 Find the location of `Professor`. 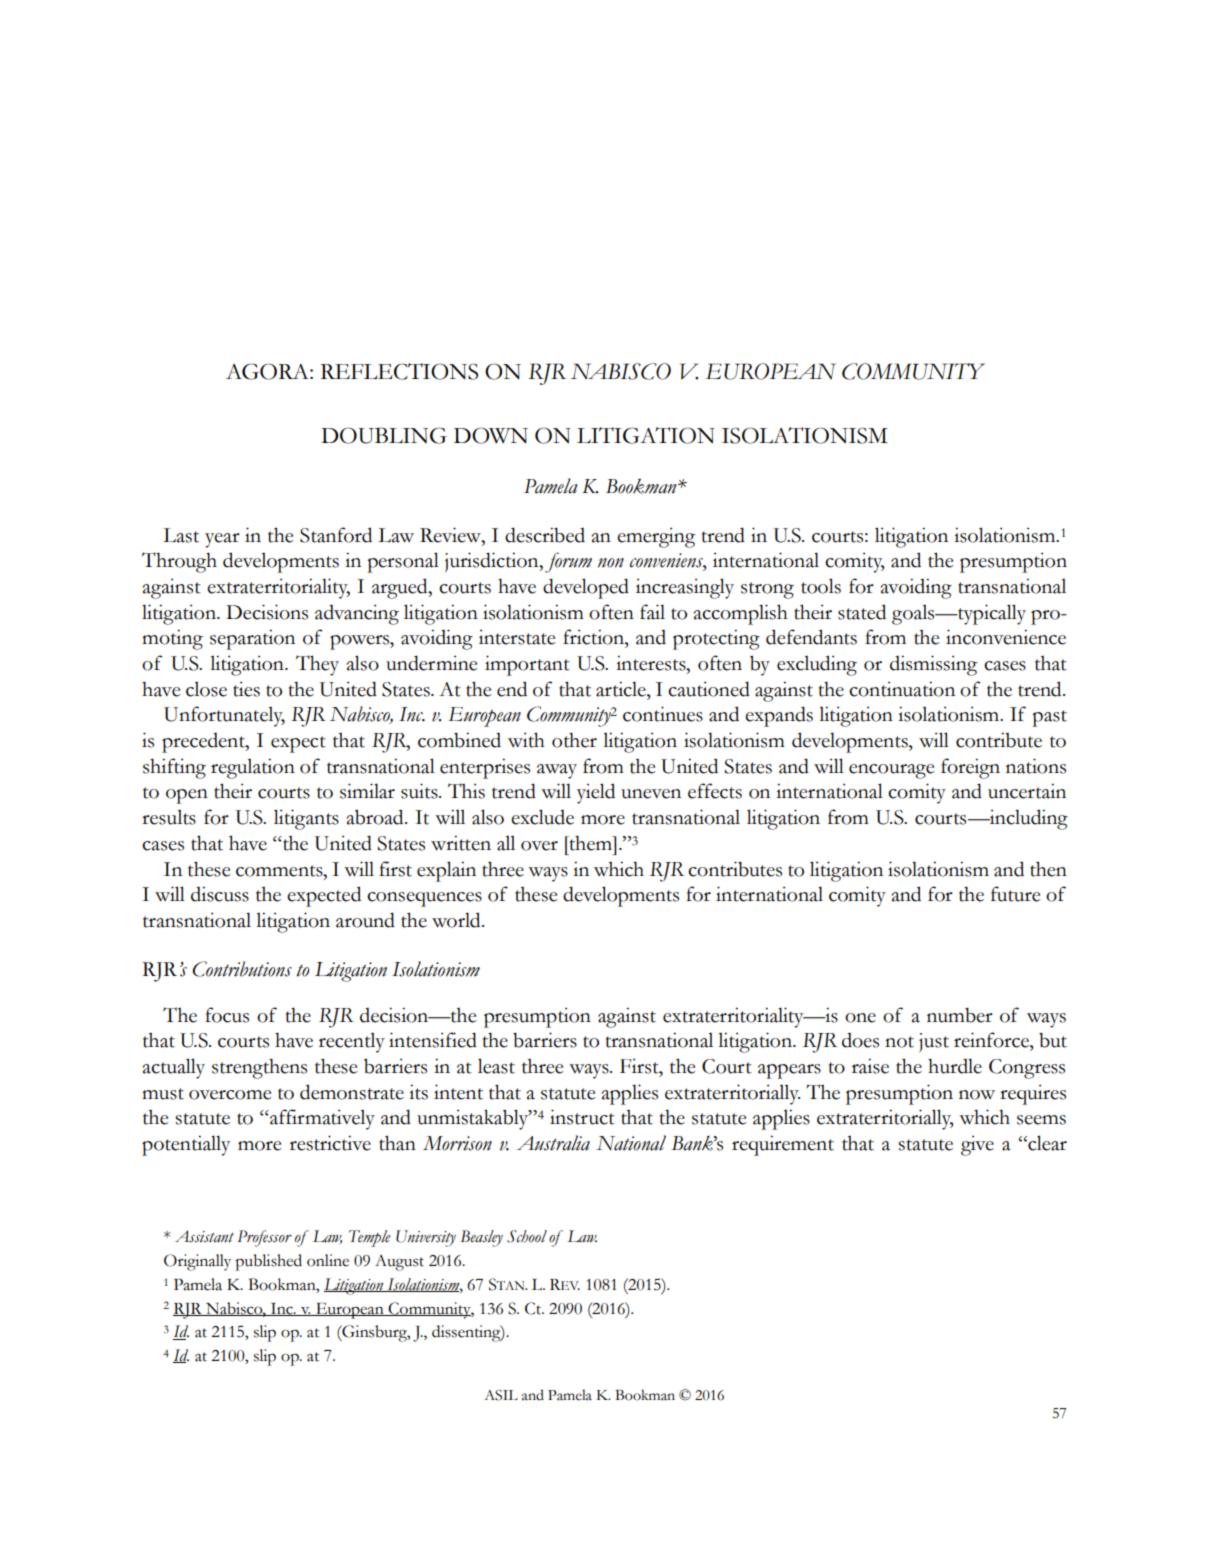

Professor is located at coordinates (264, 1238).
